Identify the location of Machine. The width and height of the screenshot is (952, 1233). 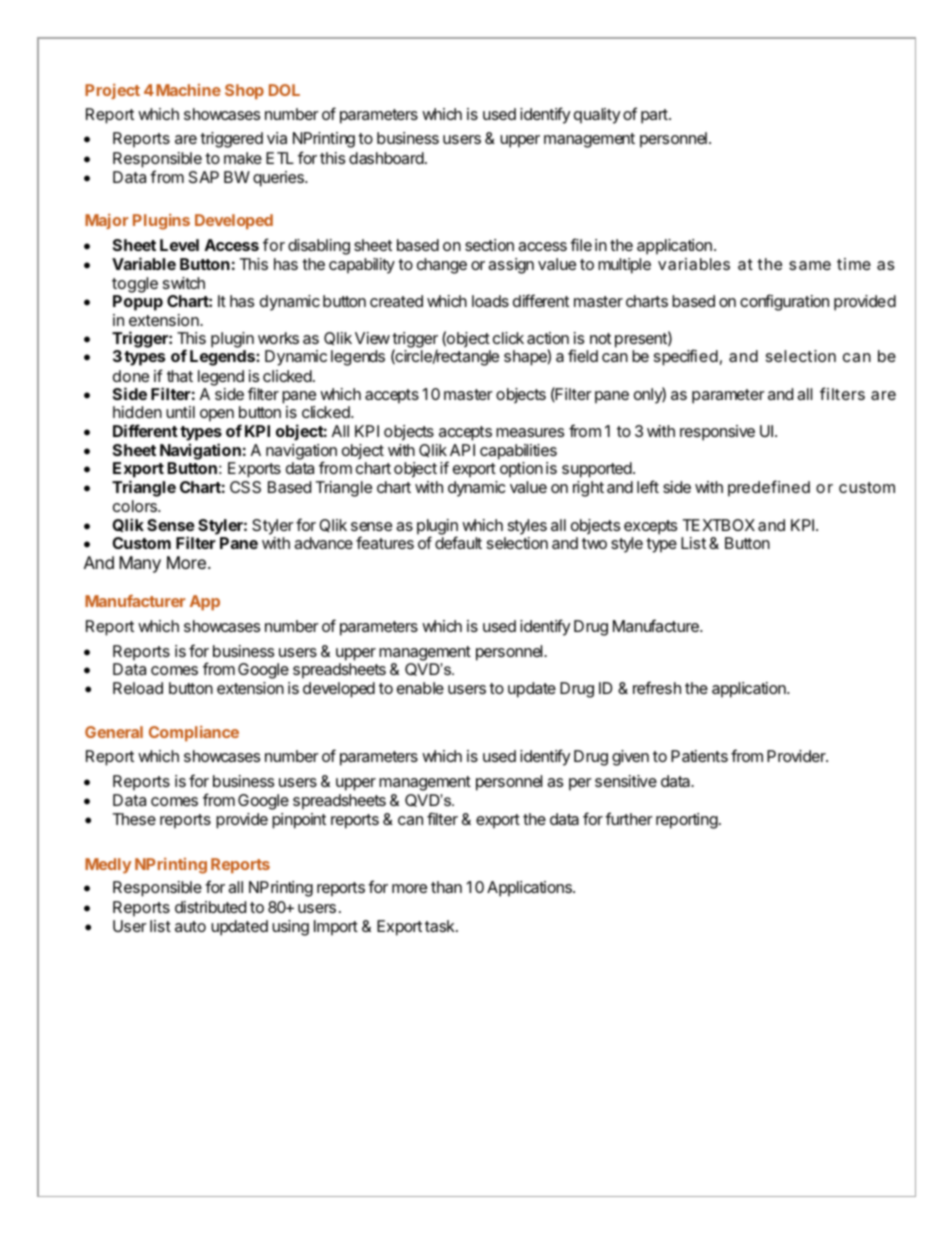
(188, 90).
